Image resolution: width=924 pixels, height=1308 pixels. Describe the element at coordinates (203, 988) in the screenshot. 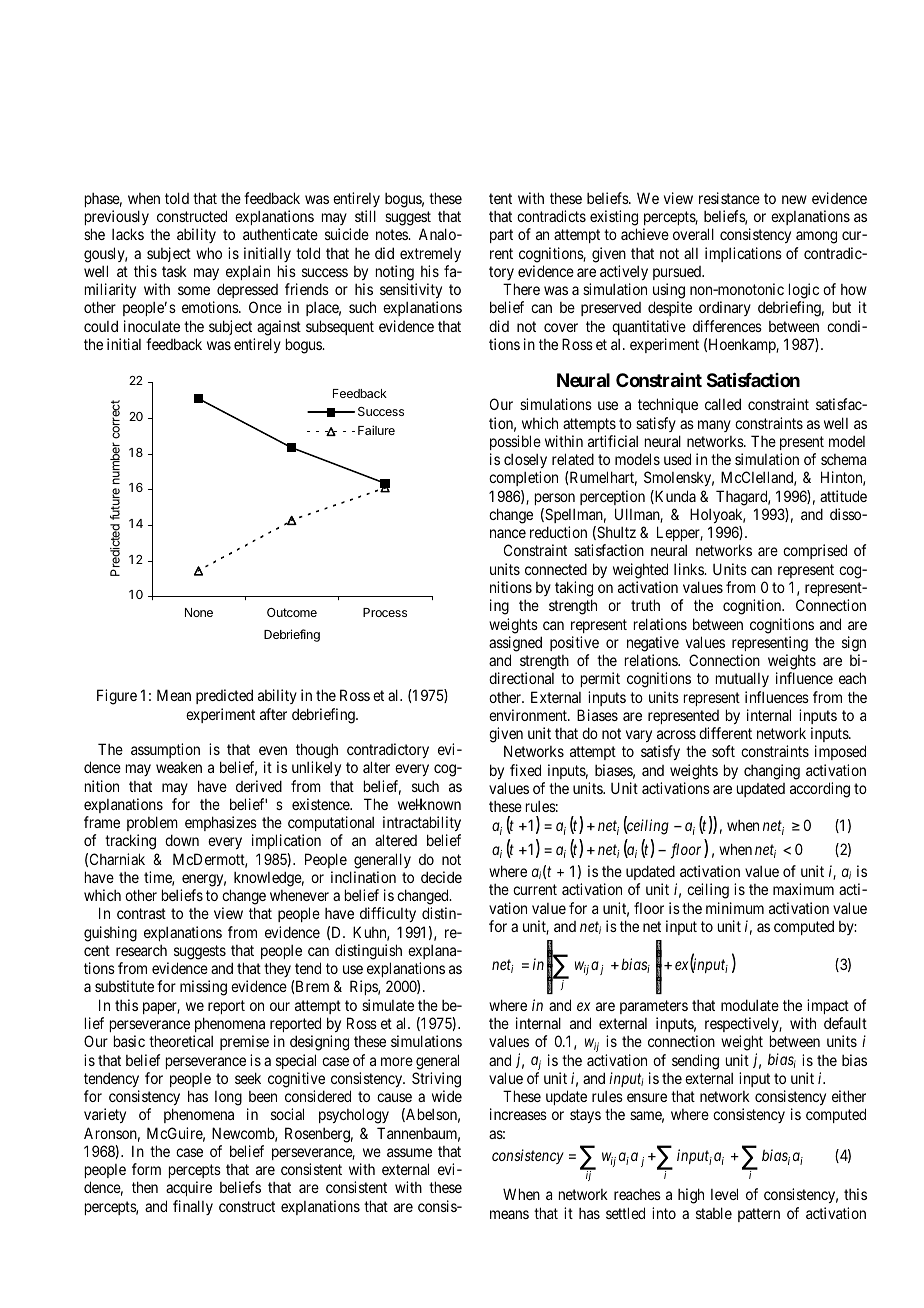

I see `missing` at that location.
